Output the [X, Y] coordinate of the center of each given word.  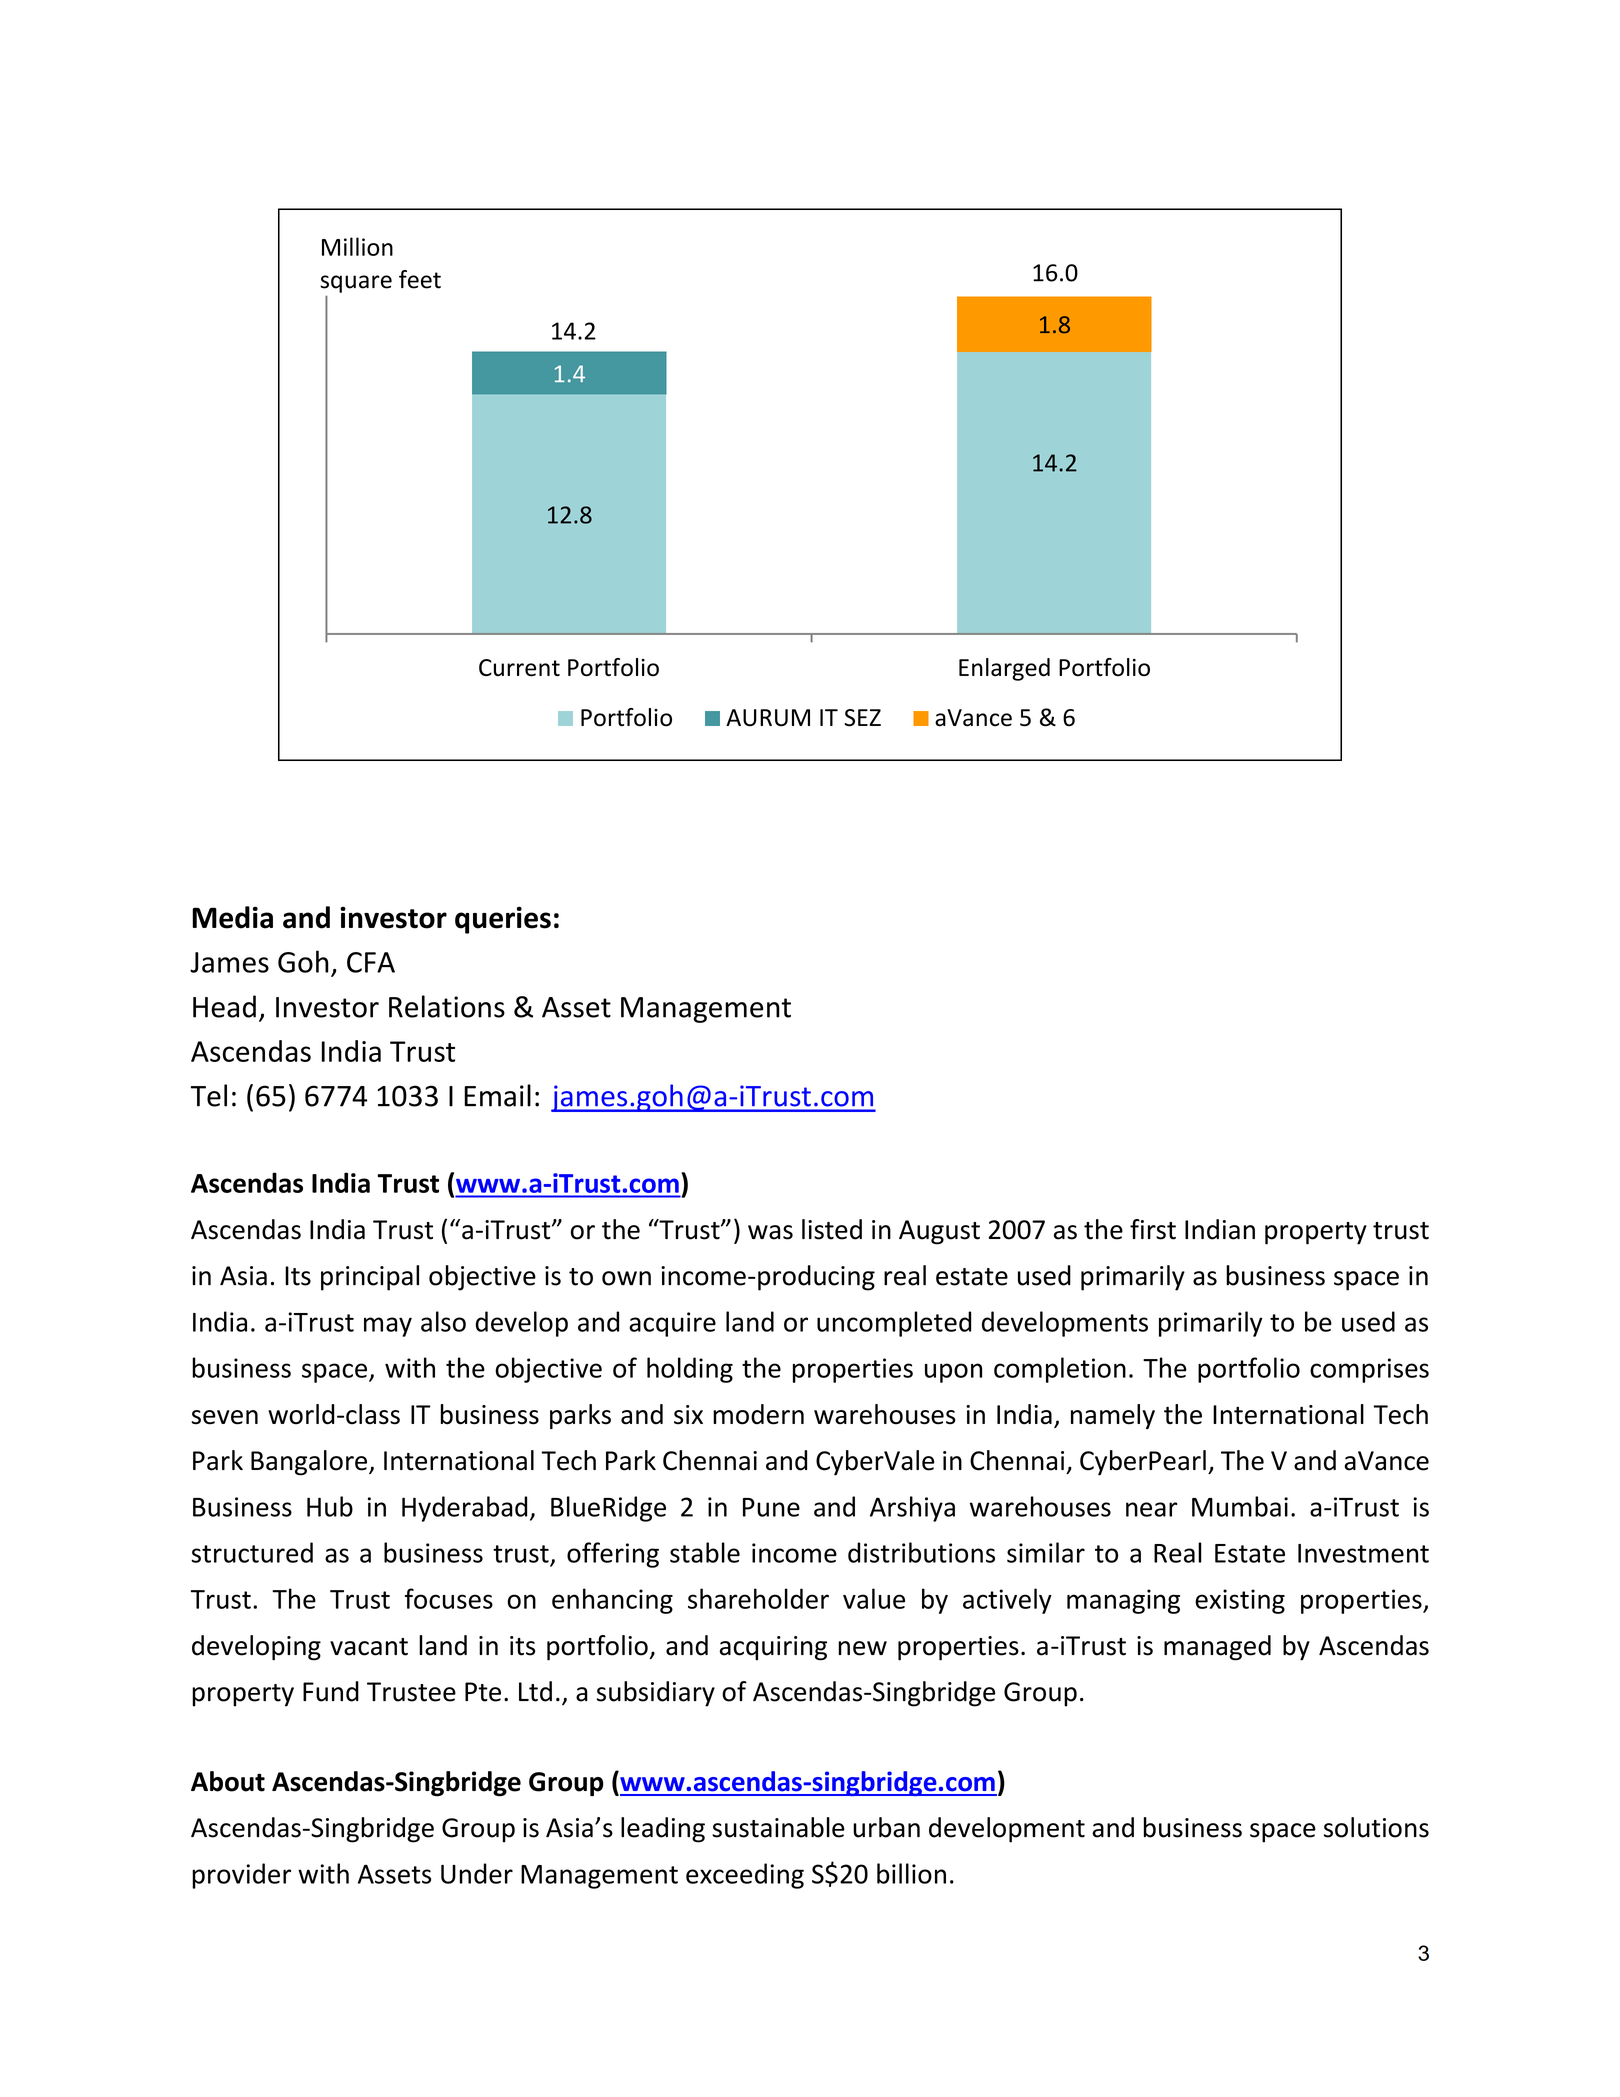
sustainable [778, 1827]
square [356, 284]
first [1153, 1229]
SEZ [862, 718]
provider [241, 1876]
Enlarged [1004, 669]
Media [232, 917]
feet [420, 279]
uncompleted [894, 1324]
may [388, 1327]
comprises [1369, 1370]
